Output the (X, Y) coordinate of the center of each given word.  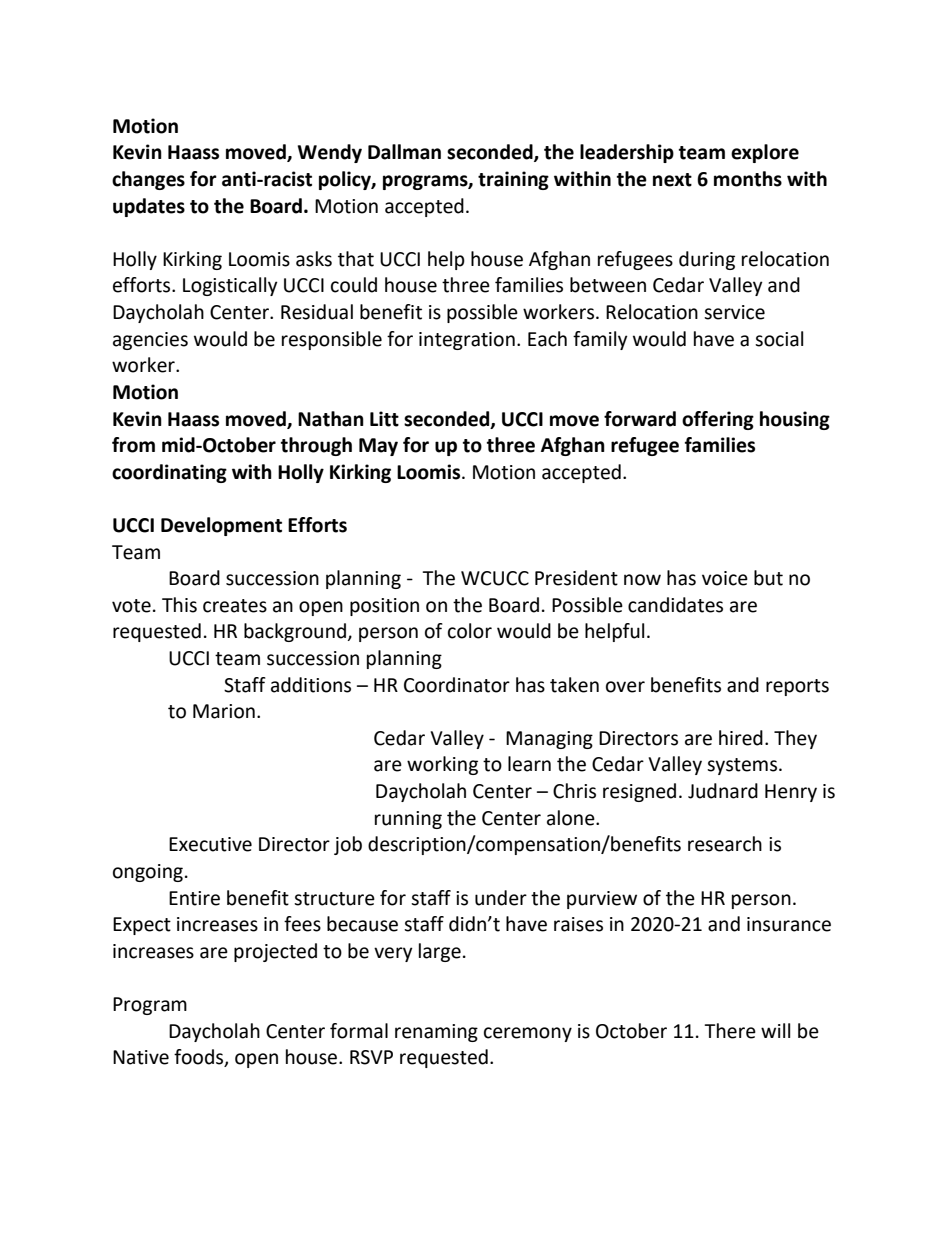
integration (467, 341)
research (725, 844)
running (408, 820)
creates (235, 606)
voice (725, 578)
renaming (436, 1033)
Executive (210, 844)
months (748, 179)
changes (148, 180)
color (470, 631)
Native (141, 1057)
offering (718, 420)
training (513, 180)
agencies (150, 341)
